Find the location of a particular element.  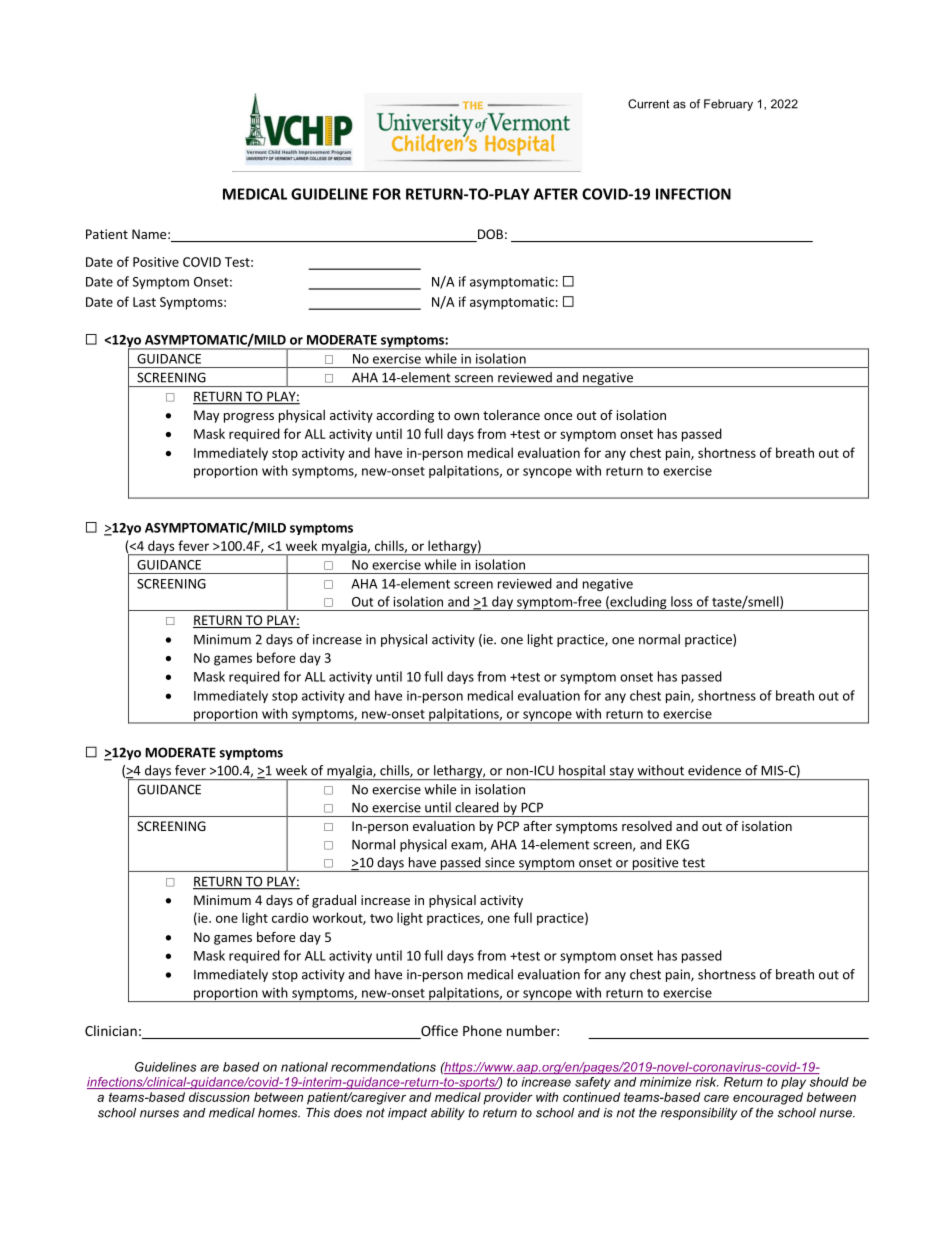

once is located at coordinates (558, 416).
